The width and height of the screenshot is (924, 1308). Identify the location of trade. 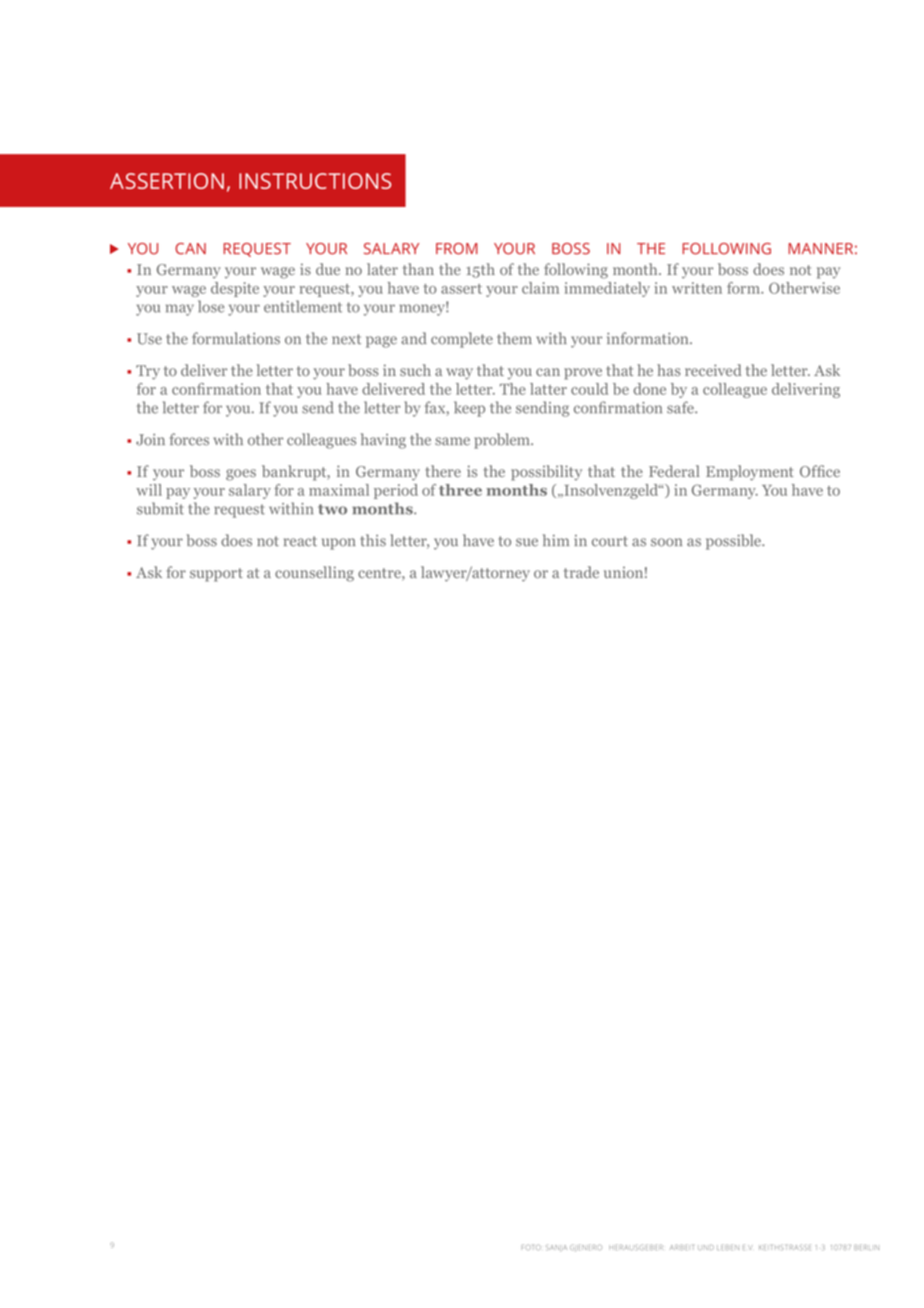
(581, 572).
